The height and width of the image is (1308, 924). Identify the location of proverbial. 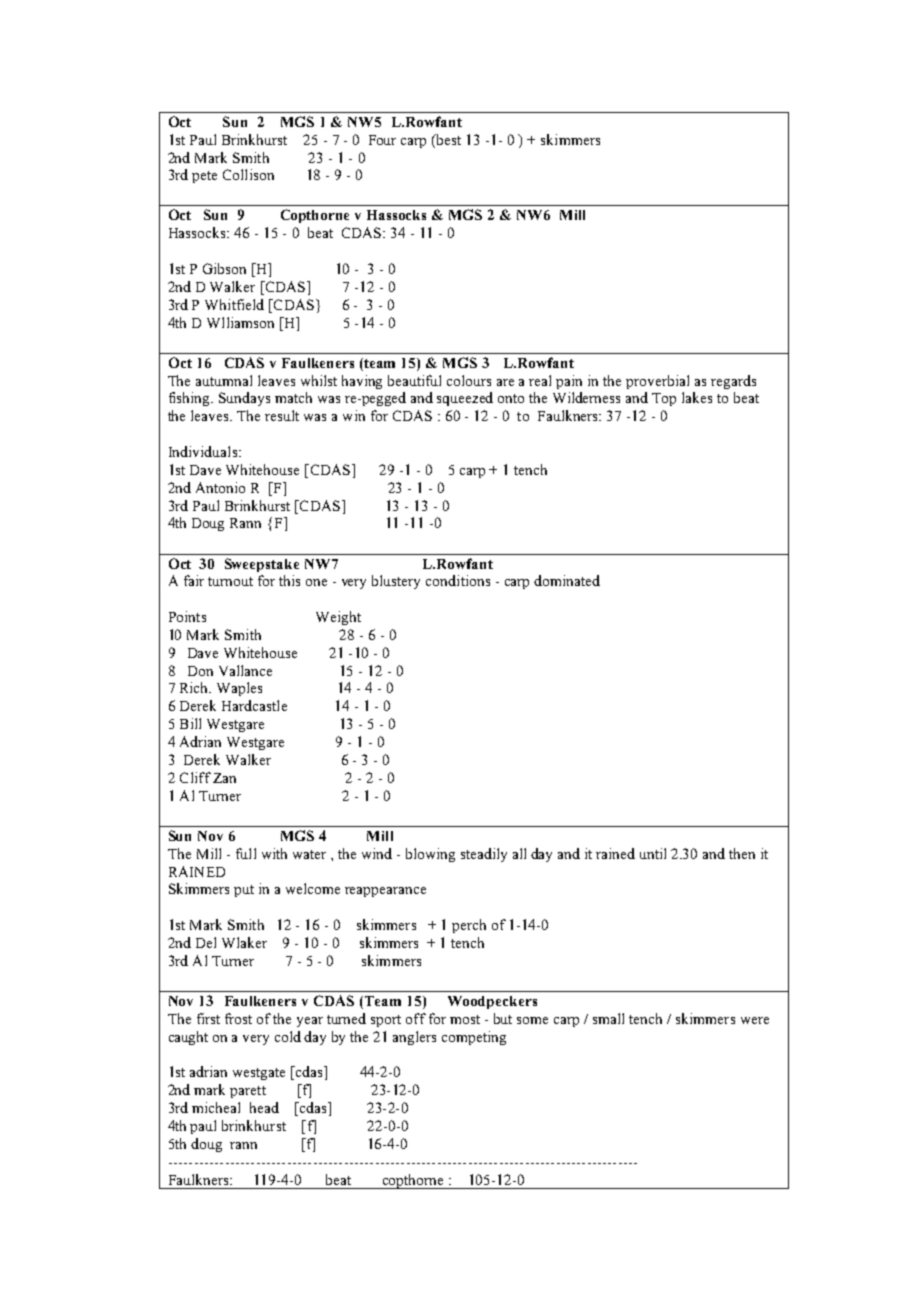
(657, 382).
